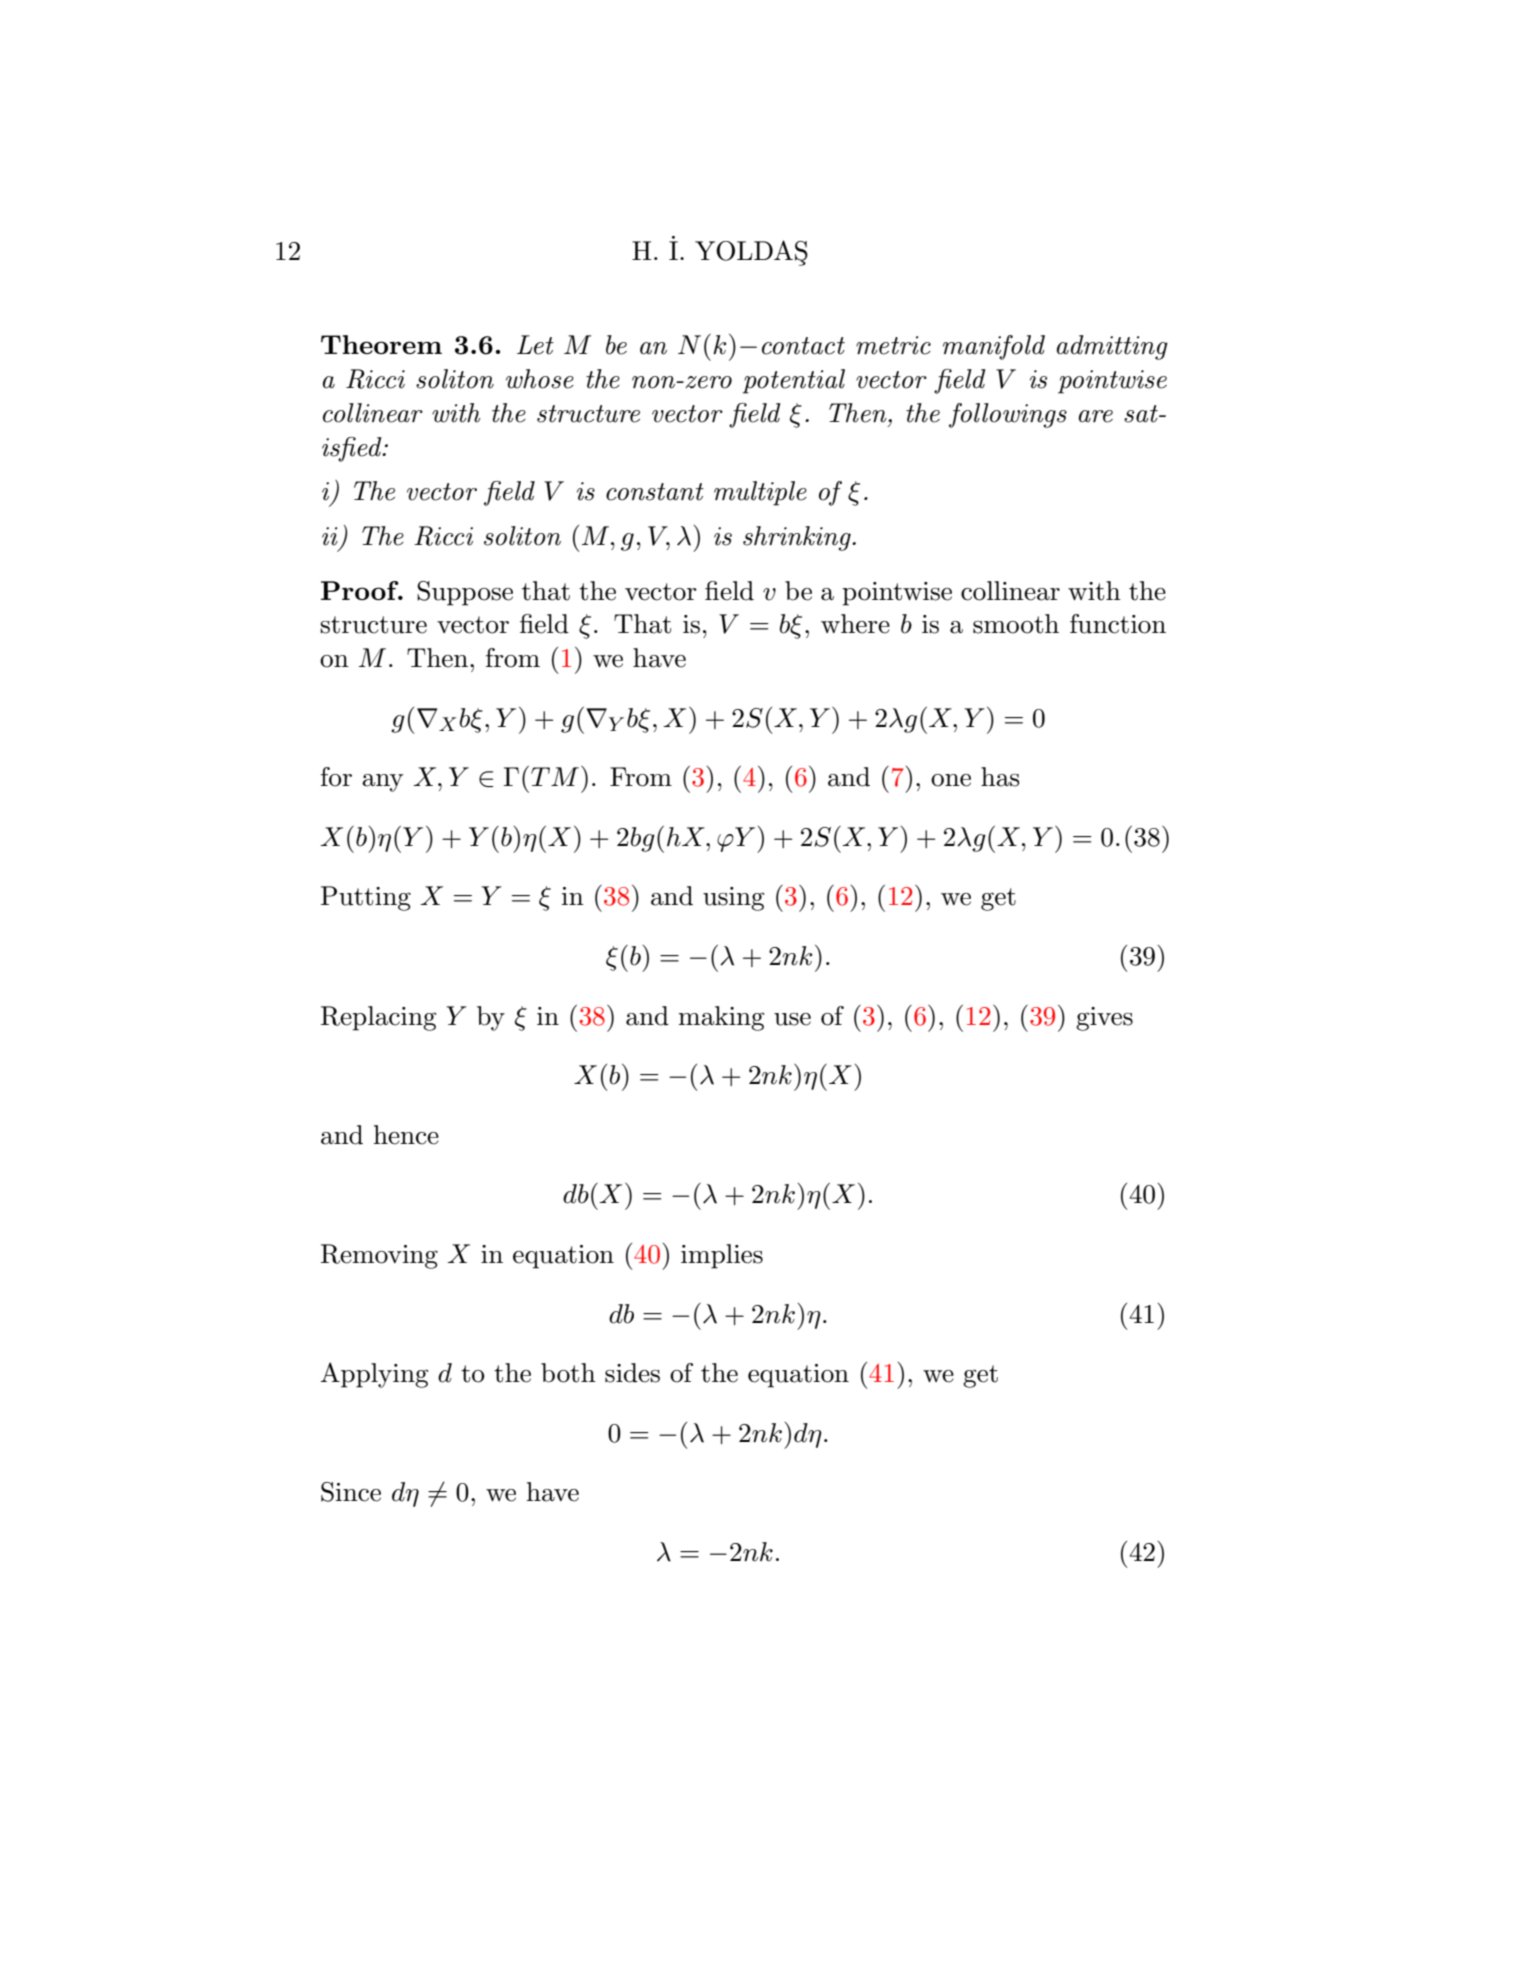 This document has width=1523, height=1970. What do you see at coordinates (733, 899) in the document?
I see `using` at bounding box center [733, 899].
